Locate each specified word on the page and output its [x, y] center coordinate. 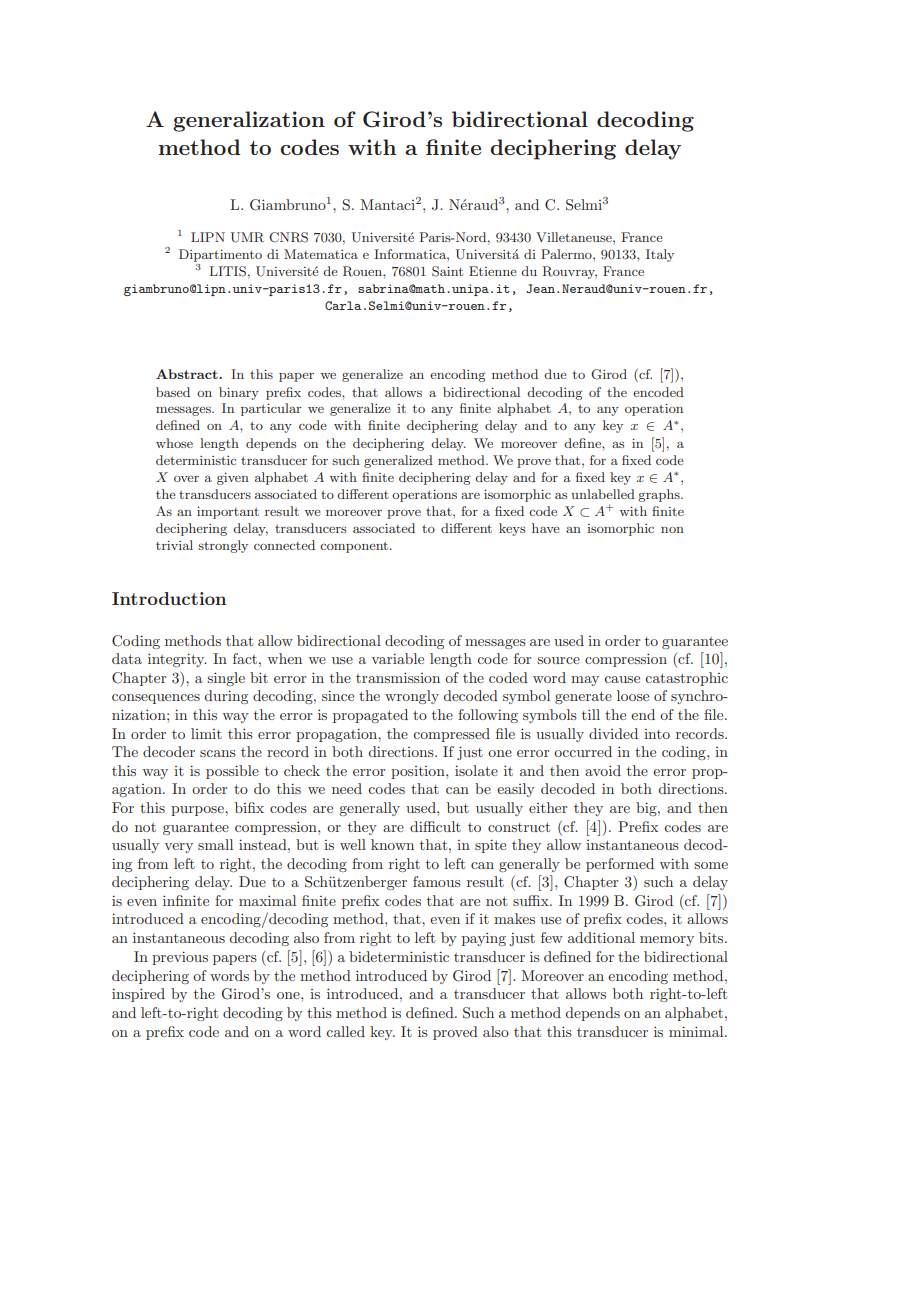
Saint [447, 271]
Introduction [169, 598]
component [355, 547]
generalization [249, 121]
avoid [603, 770]
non [672, 530]
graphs [660, 495]
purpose [198, 811]
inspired [138, 995]
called [345, 1031]
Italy [660, 255]
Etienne [493, 271]
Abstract [188, 374]
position [419, 772]
